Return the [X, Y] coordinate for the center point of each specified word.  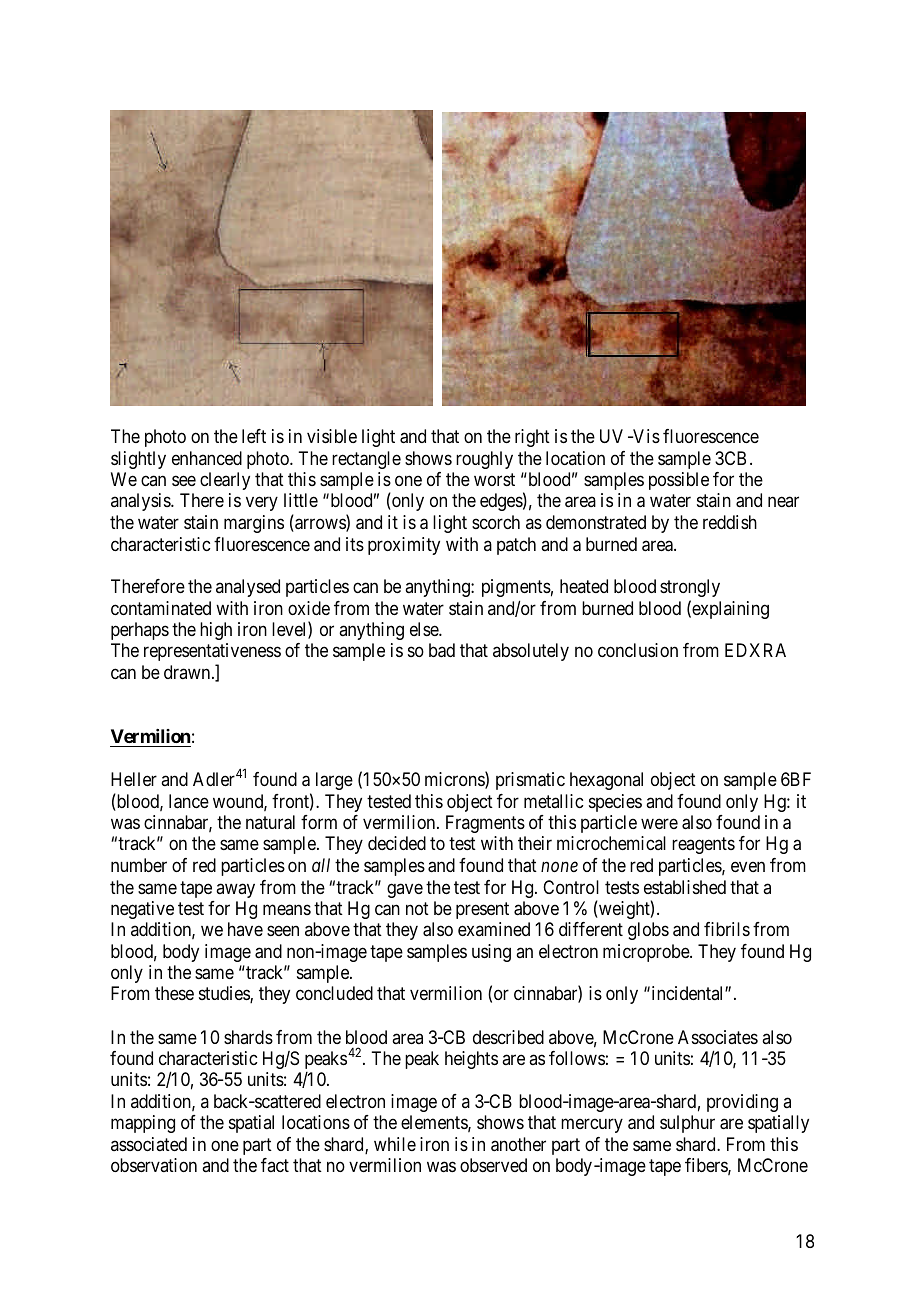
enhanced [207, 458]
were [659, 823]
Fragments [485, 824]
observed [493, 1165]
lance [189, 801]
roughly [484, 460]
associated [149, 1144]
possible [679, 481]
